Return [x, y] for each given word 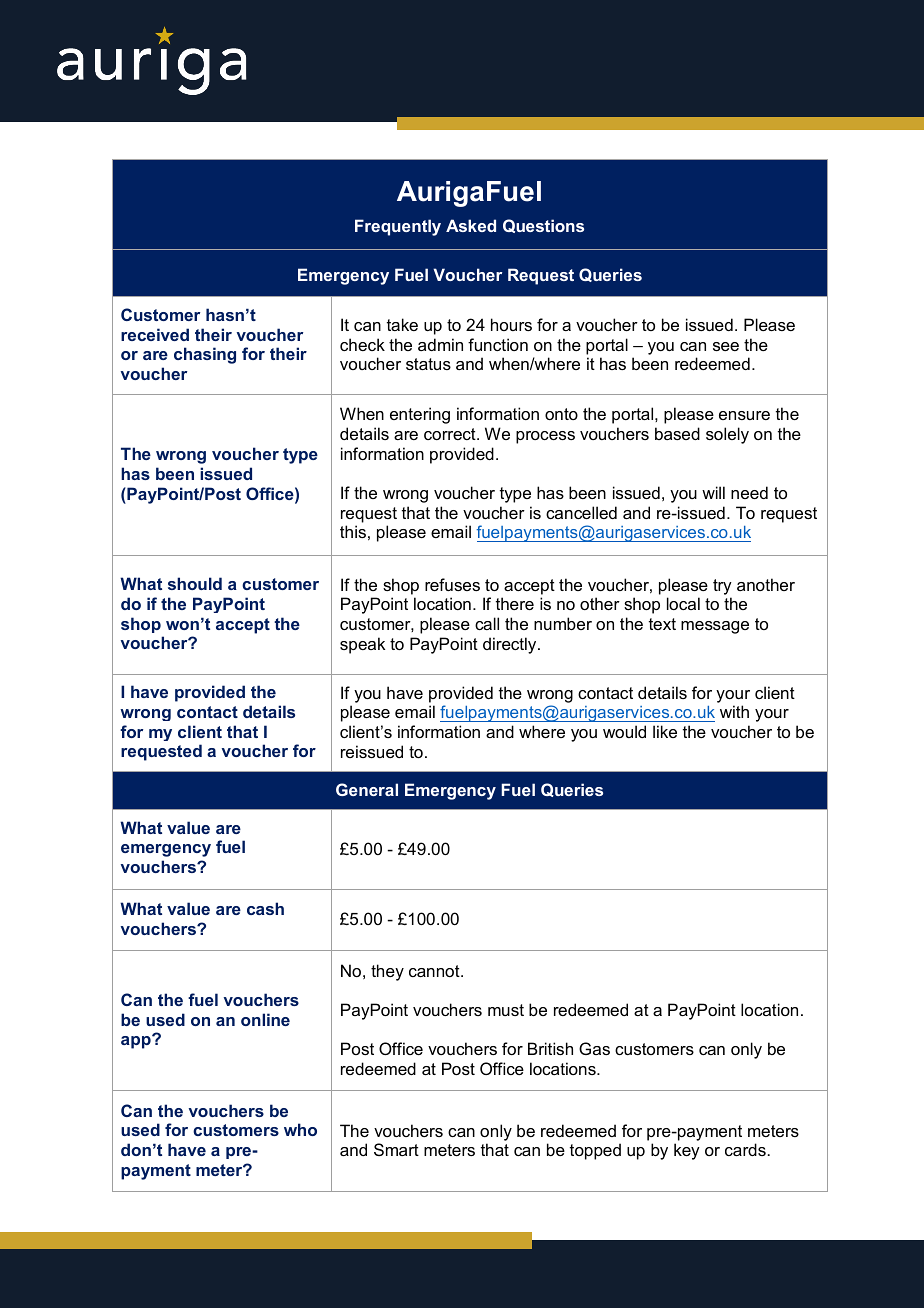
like [665, 731]
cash [265, 908]
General [367, 789]
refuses [452, 584]
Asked [471, 225]
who [300, 1129]
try [722, 587]
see [726, 346]
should [195, 583]
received [155, 334]
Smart [396, 1149]
